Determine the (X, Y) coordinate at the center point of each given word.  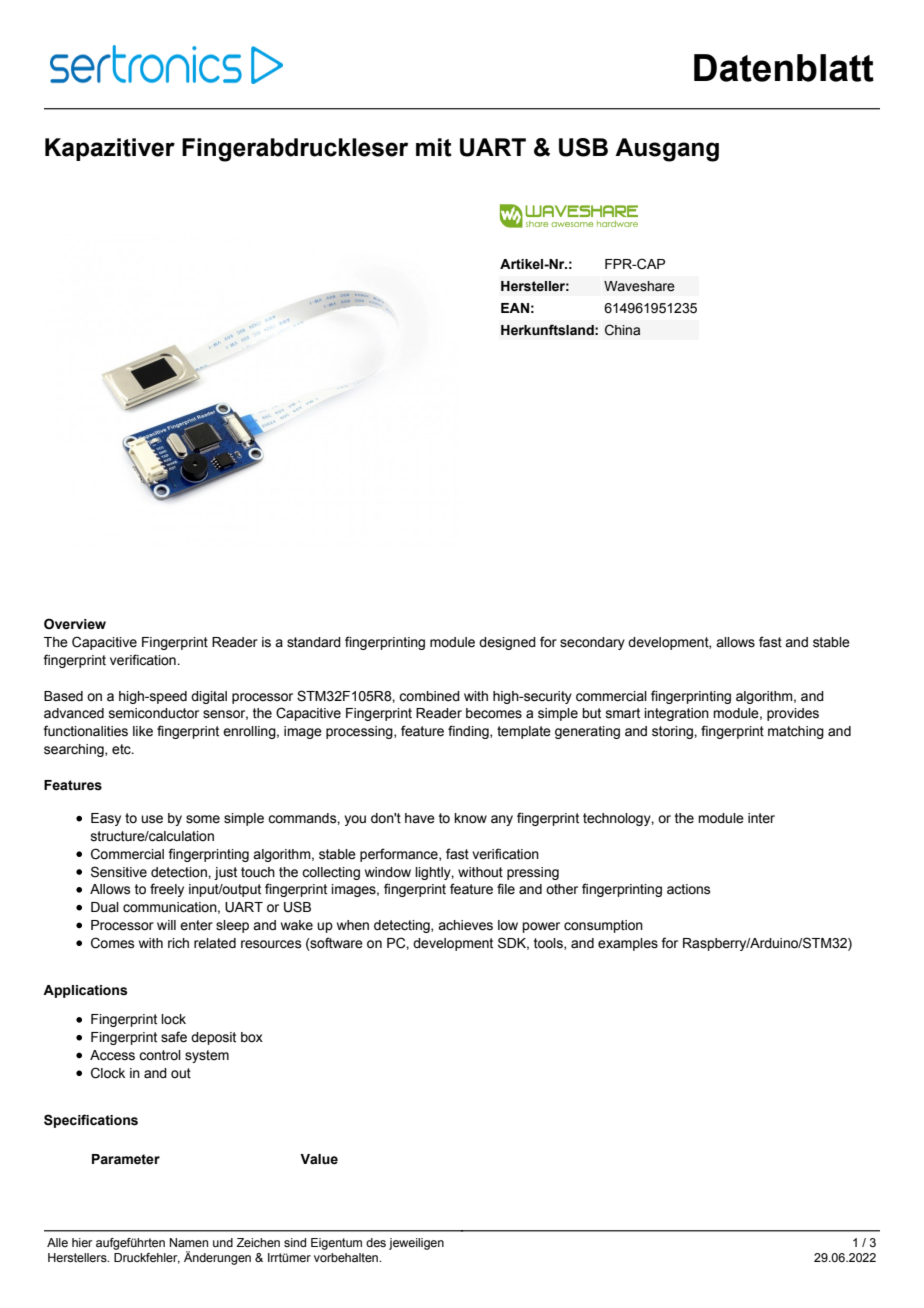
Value (319, 1159)
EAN (515, 308)
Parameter (126, 1159)
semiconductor (154, 713)
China (622, 330)
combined (429, 696)
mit (434, 147)
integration (676, 714)
